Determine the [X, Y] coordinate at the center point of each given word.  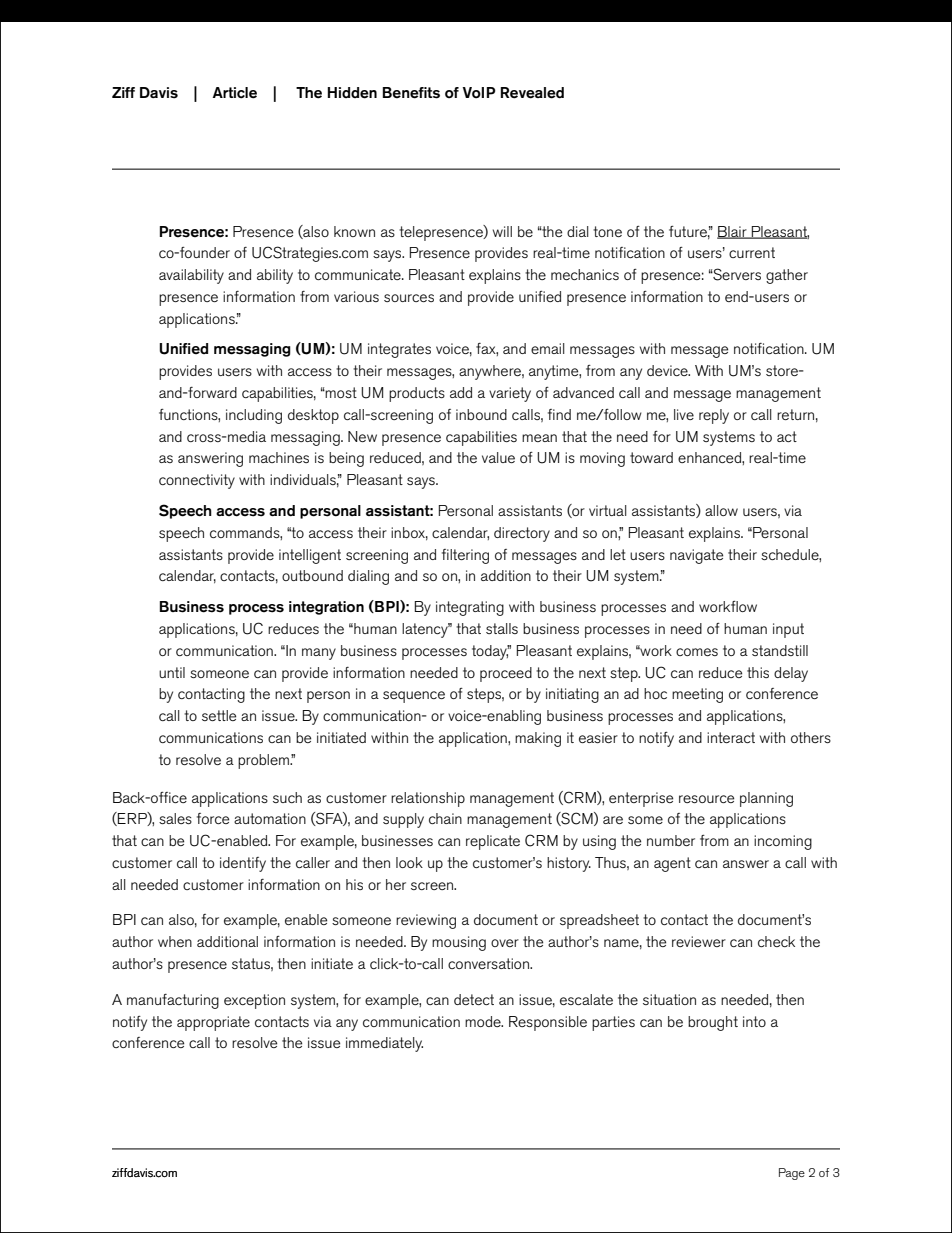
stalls [502, 628]
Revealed [532, 93]
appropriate [213, 1023]
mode [484, 1021]
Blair [733, 232]
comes [697, 652]
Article [235, 93]
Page [792, 1174]
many [319, 654]
